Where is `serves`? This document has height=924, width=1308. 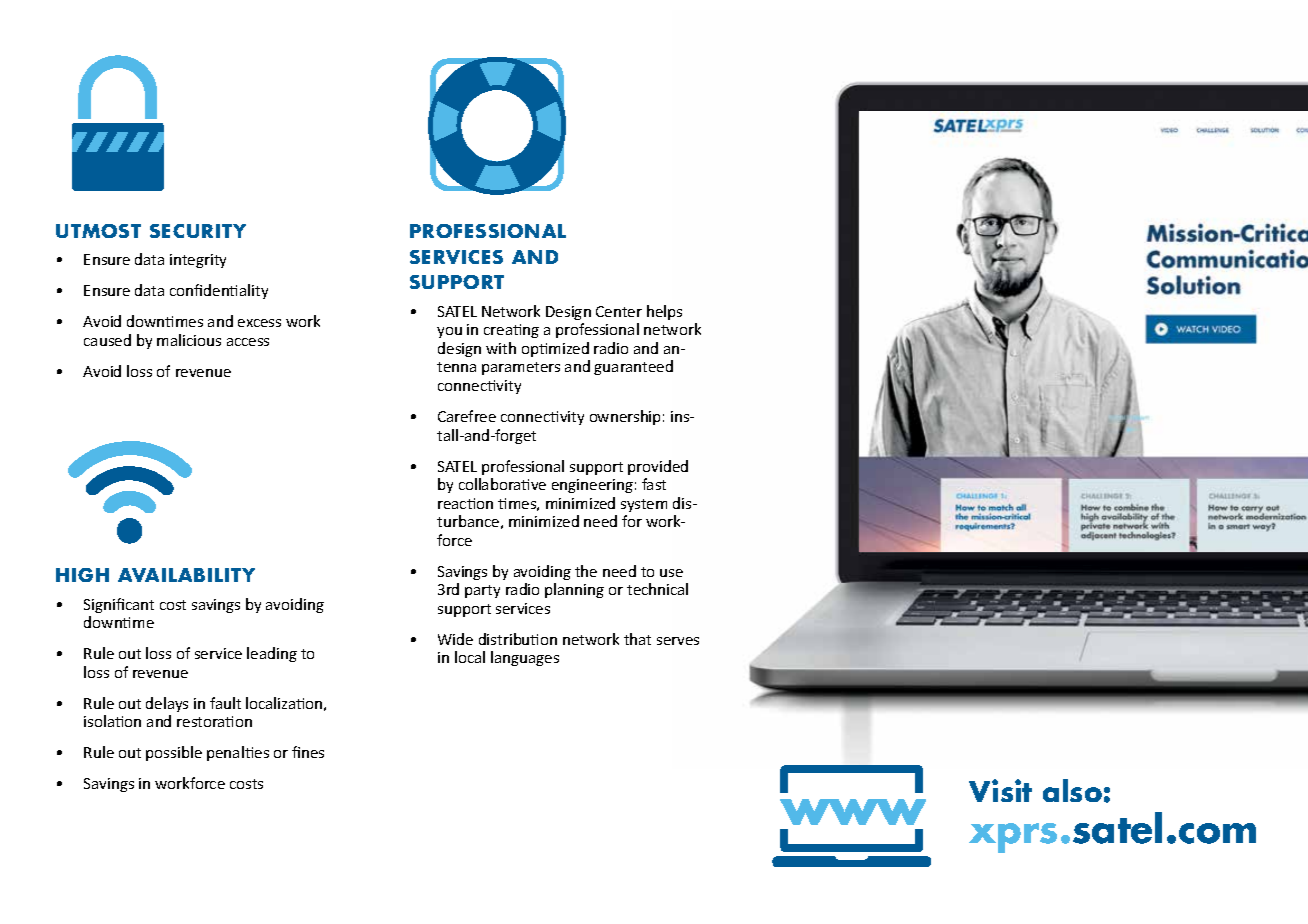
serves is located at coordinates (678, 641).
